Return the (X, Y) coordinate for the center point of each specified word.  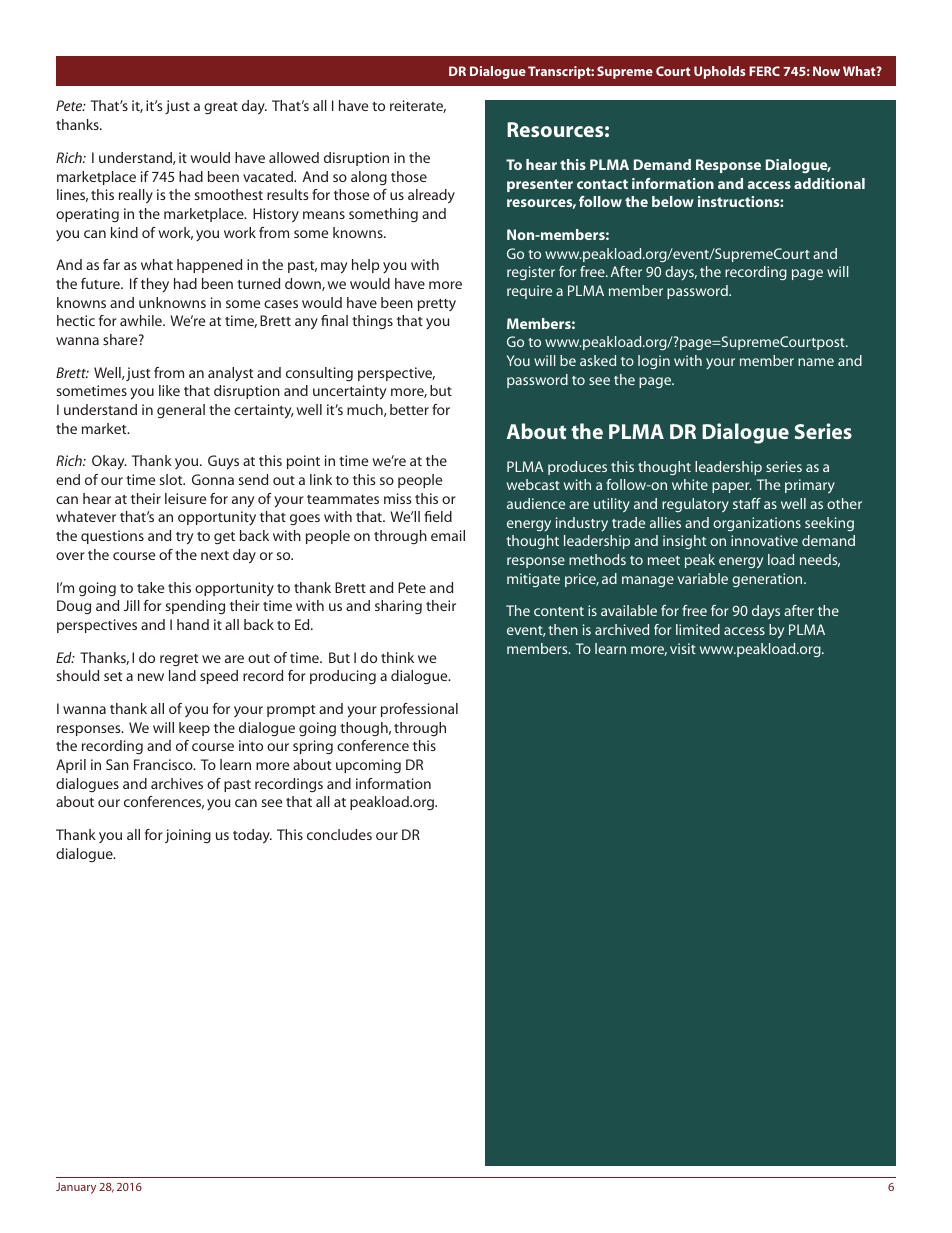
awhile (142, 320)
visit (683, 648)
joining (188, 836)
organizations (757, 524)
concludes (339, 834)
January (76, 1188)
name (816, 362)
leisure (185, 498)
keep (194, 729)
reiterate (418, 106)
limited (698, 629)
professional (419, 710)
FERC (764, 71)
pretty (437, 305)
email (448, 535)
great (221, 108)
